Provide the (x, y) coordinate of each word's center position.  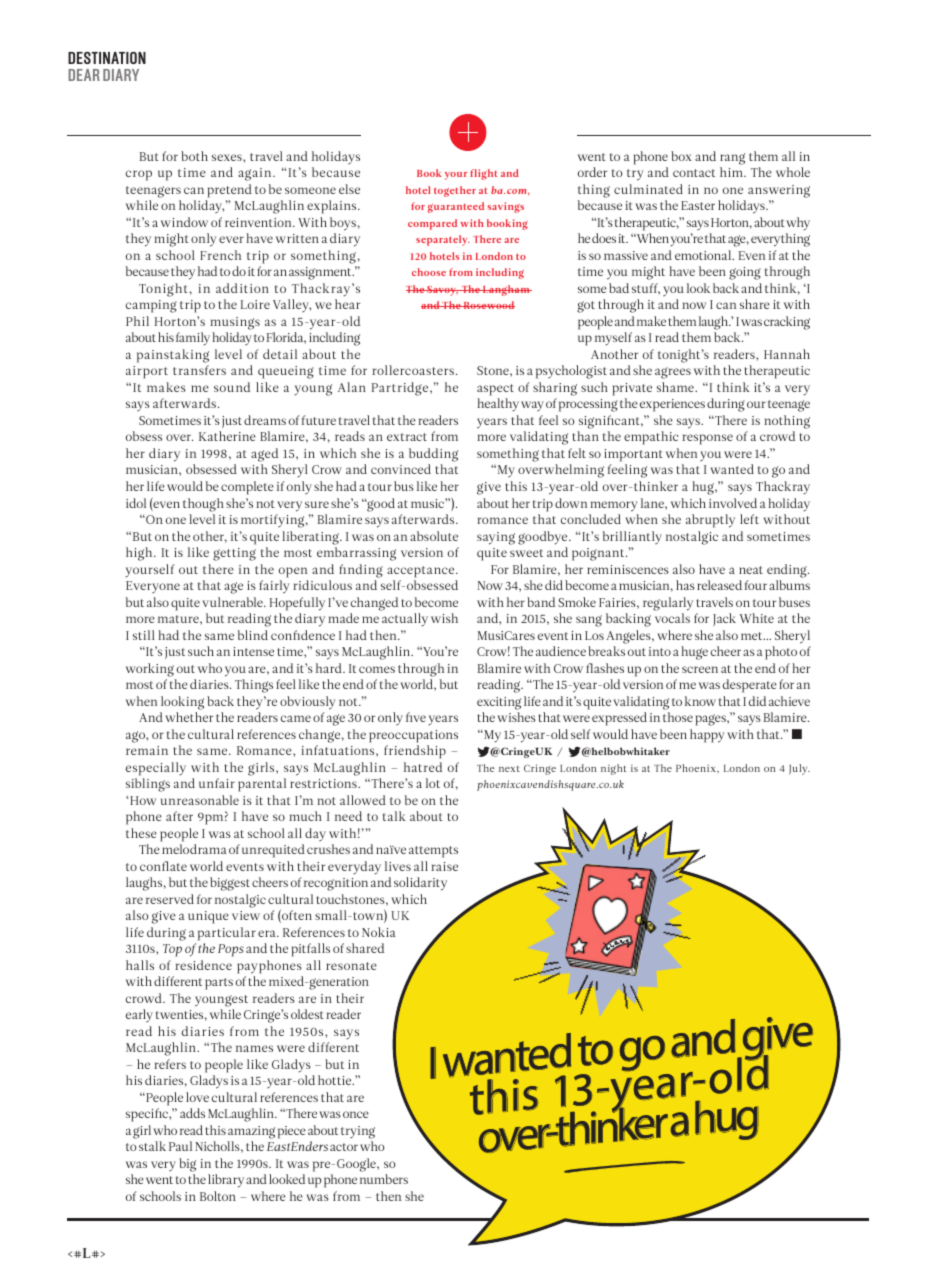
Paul (180, 1146)
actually (405, 619)
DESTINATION (107, 58)
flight (483, 174)
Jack (724, 619)
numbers (384, 1179)
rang (732, 159)
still (144, 635)
